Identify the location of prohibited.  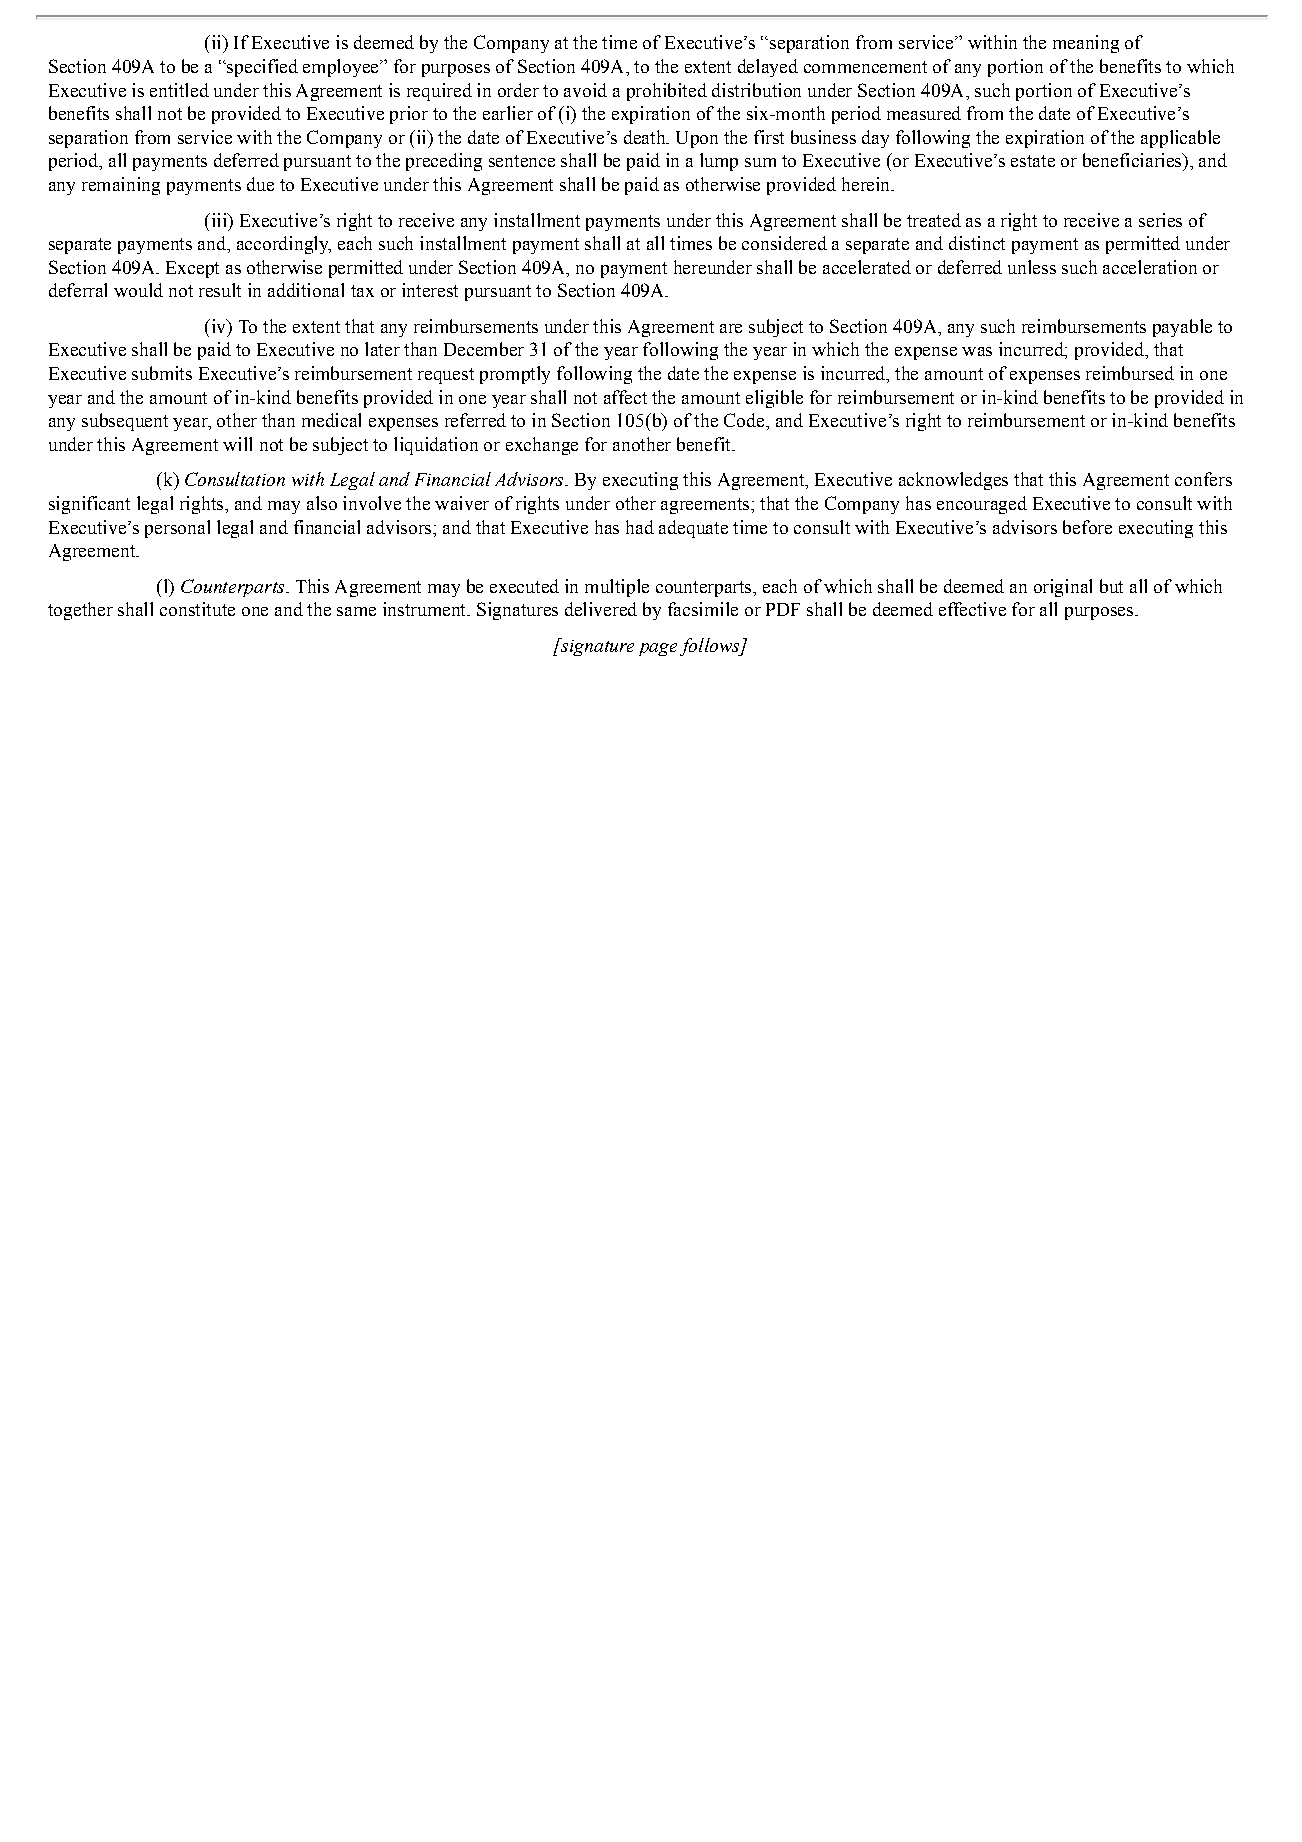
(667, 92).
